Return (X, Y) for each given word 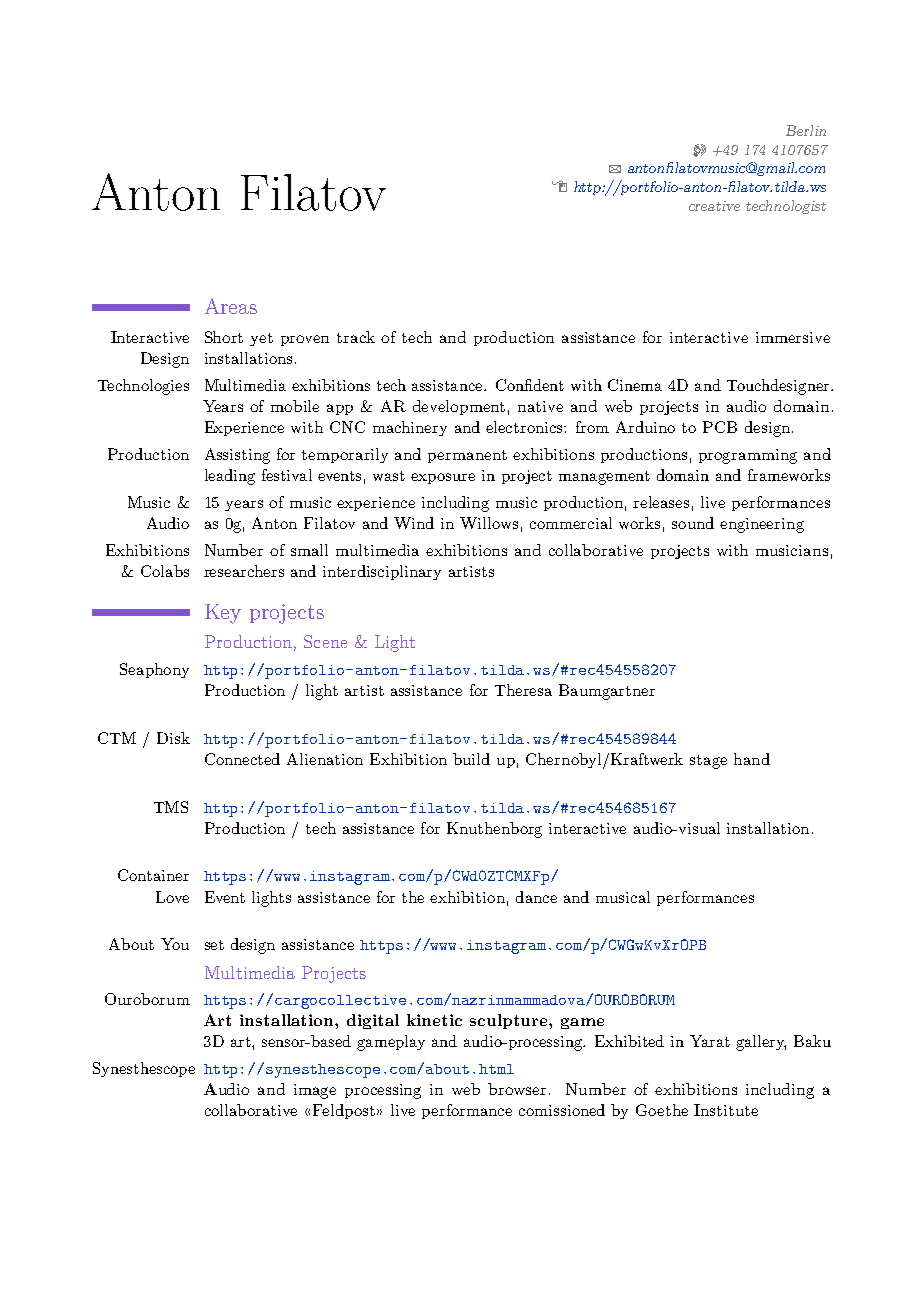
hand (752, 759)
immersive (793, 337)
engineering (762, 525)
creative (714, 206)
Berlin (806, 130)
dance (536, 897)
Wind (414, 523)
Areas (231, 306)
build (471, 759)
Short (224, 337)
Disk (173, 738)
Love (172, 897)
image (315, 1091)
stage (708, 762)
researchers (244, 571)
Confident (530, 385)
